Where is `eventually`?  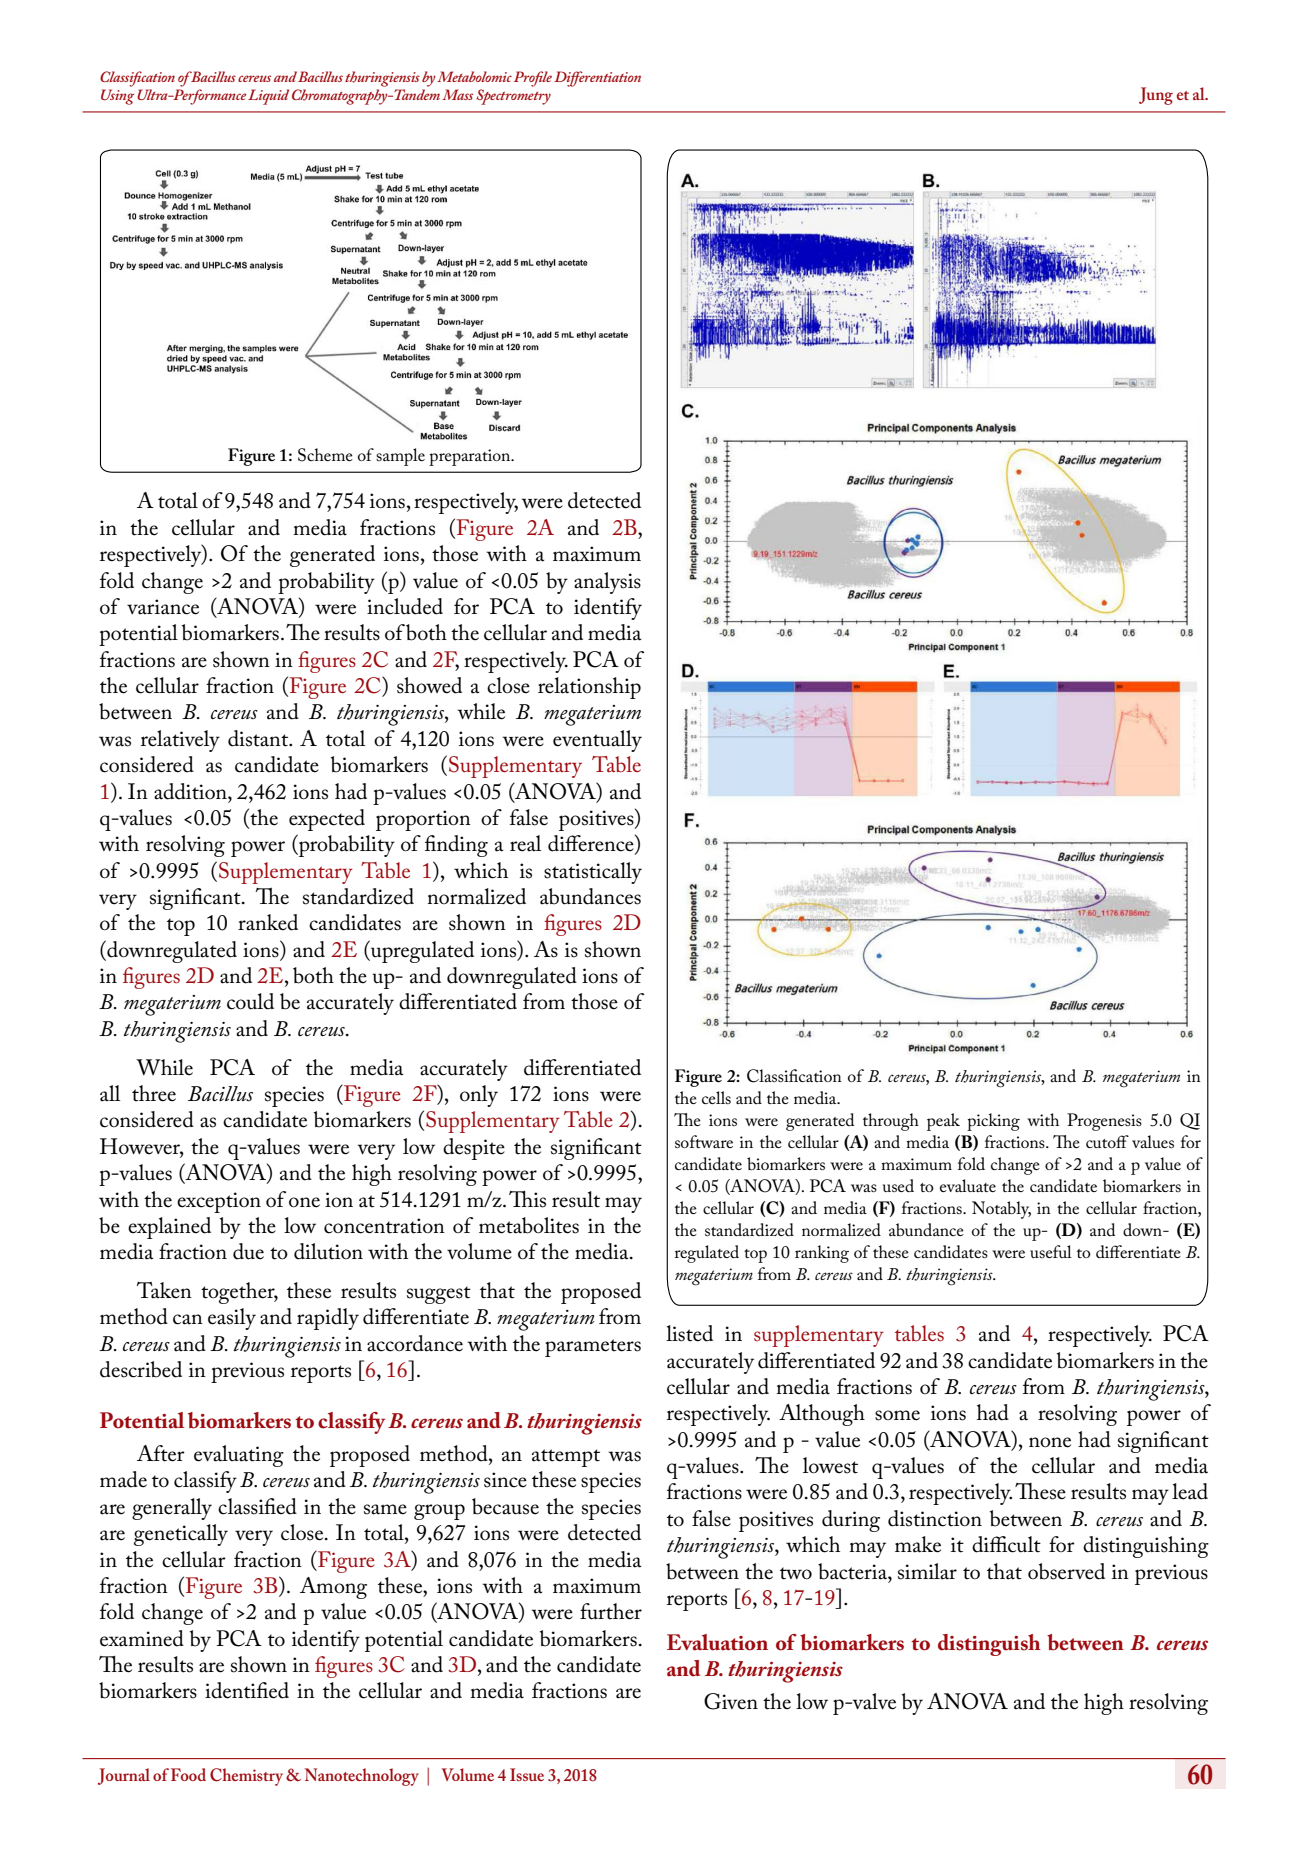 eventually is located at coordinates (597, 741).
